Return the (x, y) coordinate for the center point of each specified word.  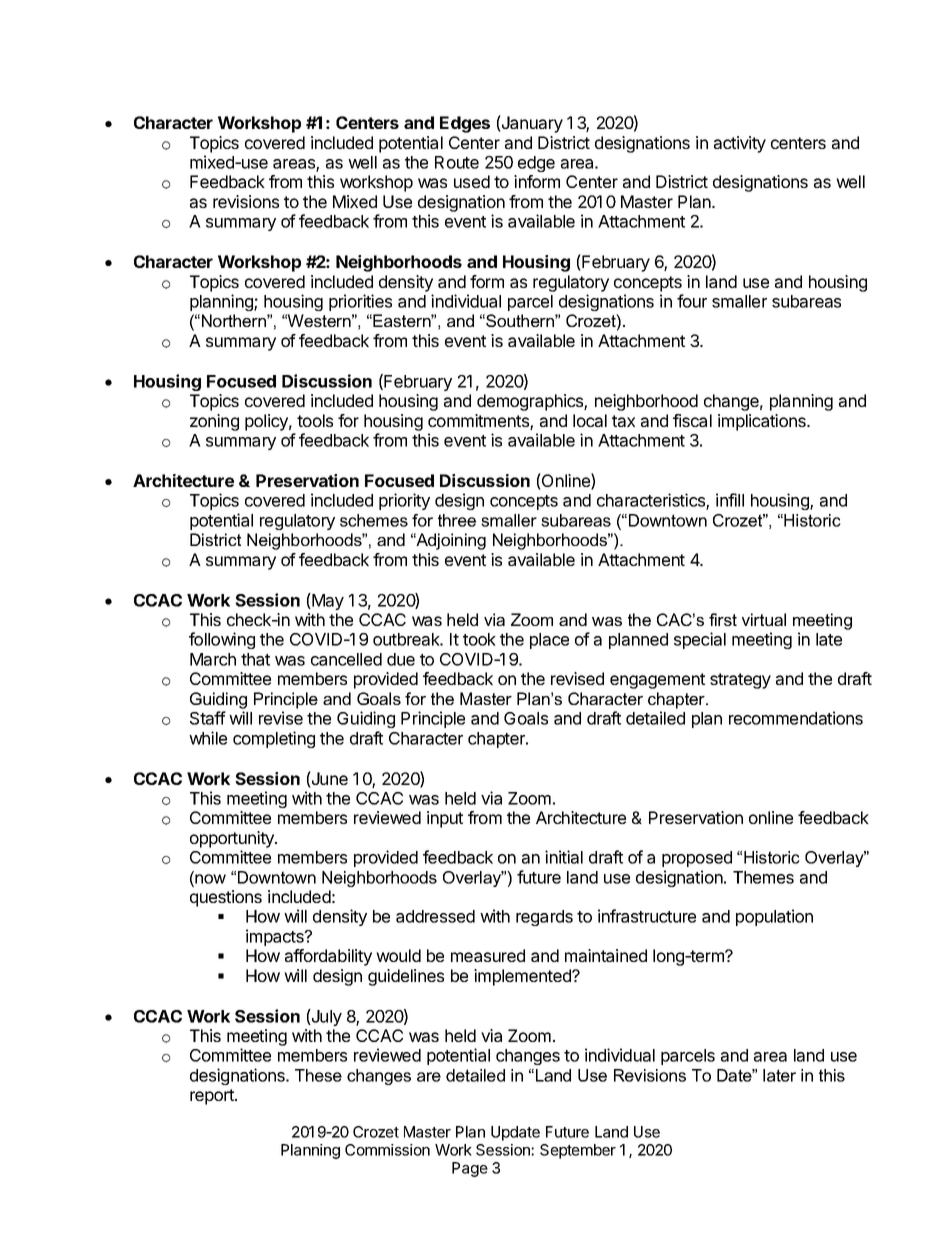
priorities (360, 302)
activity (740, 144)
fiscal (692, 420)
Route (457, 162)
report (213, 1097)
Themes (763, 877)
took (479, 639)
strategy (740, 681)
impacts (276, 937)
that (255, 659)
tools (315, 420)
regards (544, 918)
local (590, 420)
